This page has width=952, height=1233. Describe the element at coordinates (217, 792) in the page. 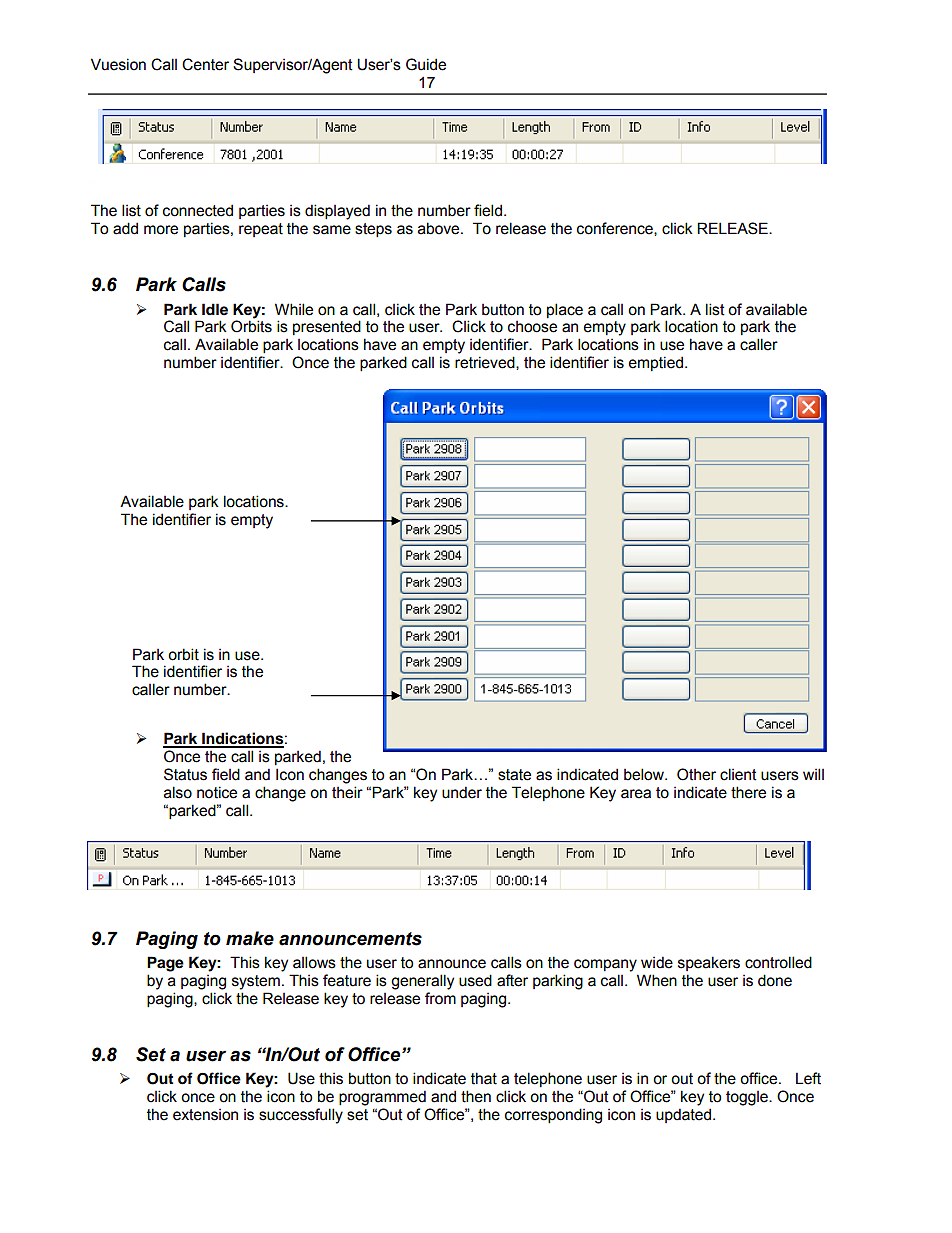

I see `notice` at that location.
